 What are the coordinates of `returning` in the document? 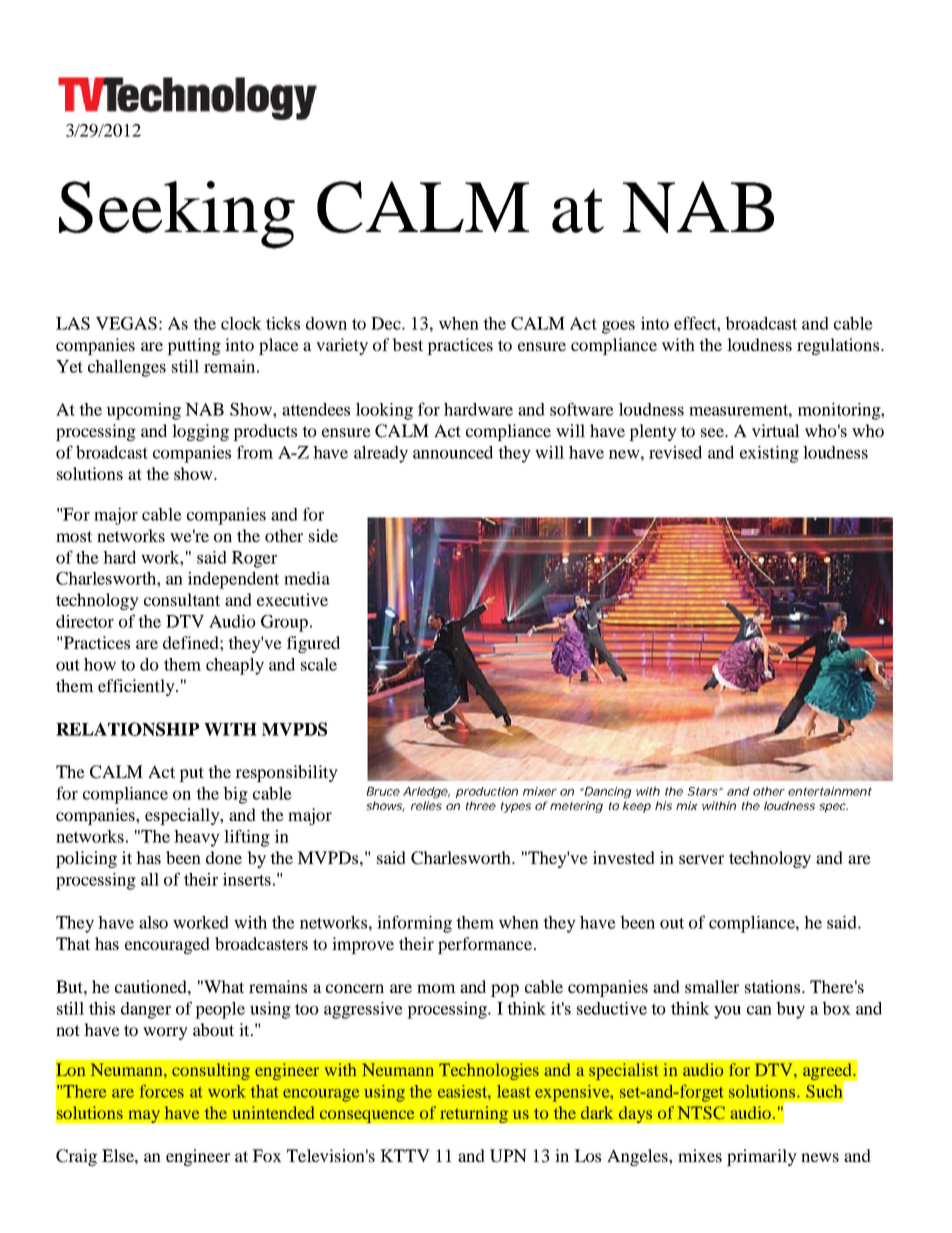 It's located at (474, 1114).
